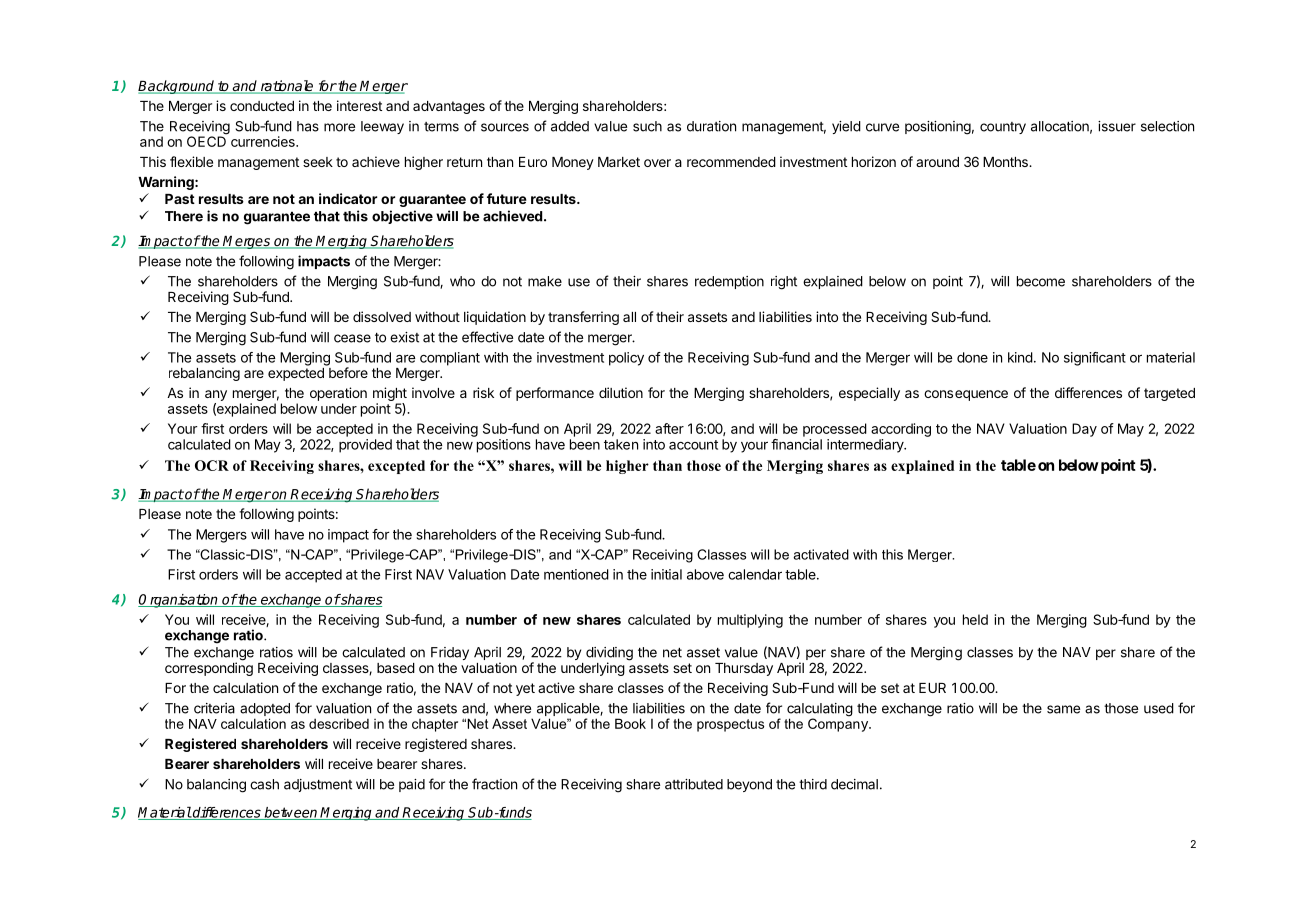  Describe the element at coordinates (262, 106) in the image. I see `conducted` at that location.
